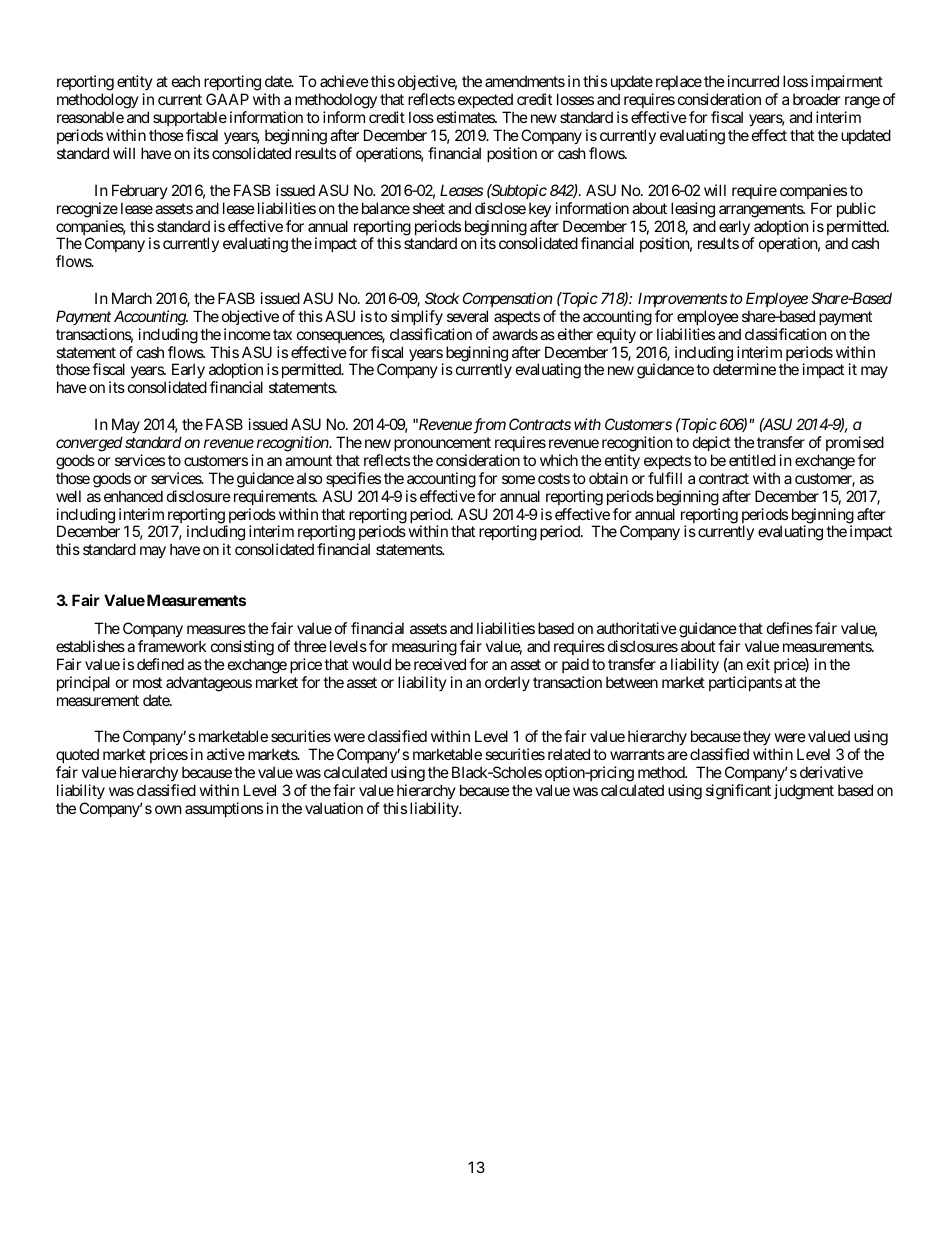  What do you see at coordinates (190, 120) in the screenshot?
I see `supportable` at bounding box center [190, 120].
